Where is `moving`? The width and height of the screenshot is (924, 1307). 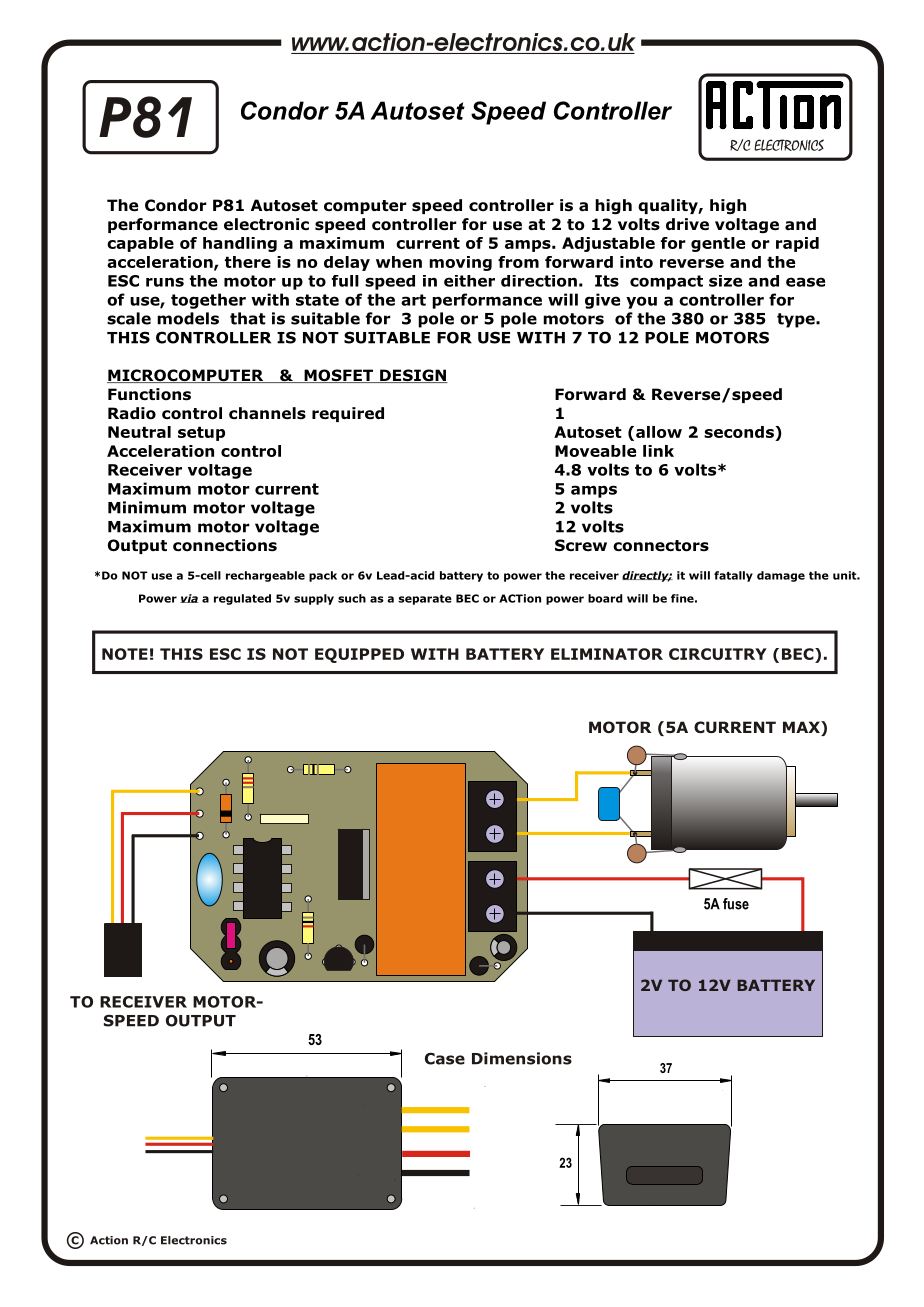
moving is located at coordinates (460, 263).
